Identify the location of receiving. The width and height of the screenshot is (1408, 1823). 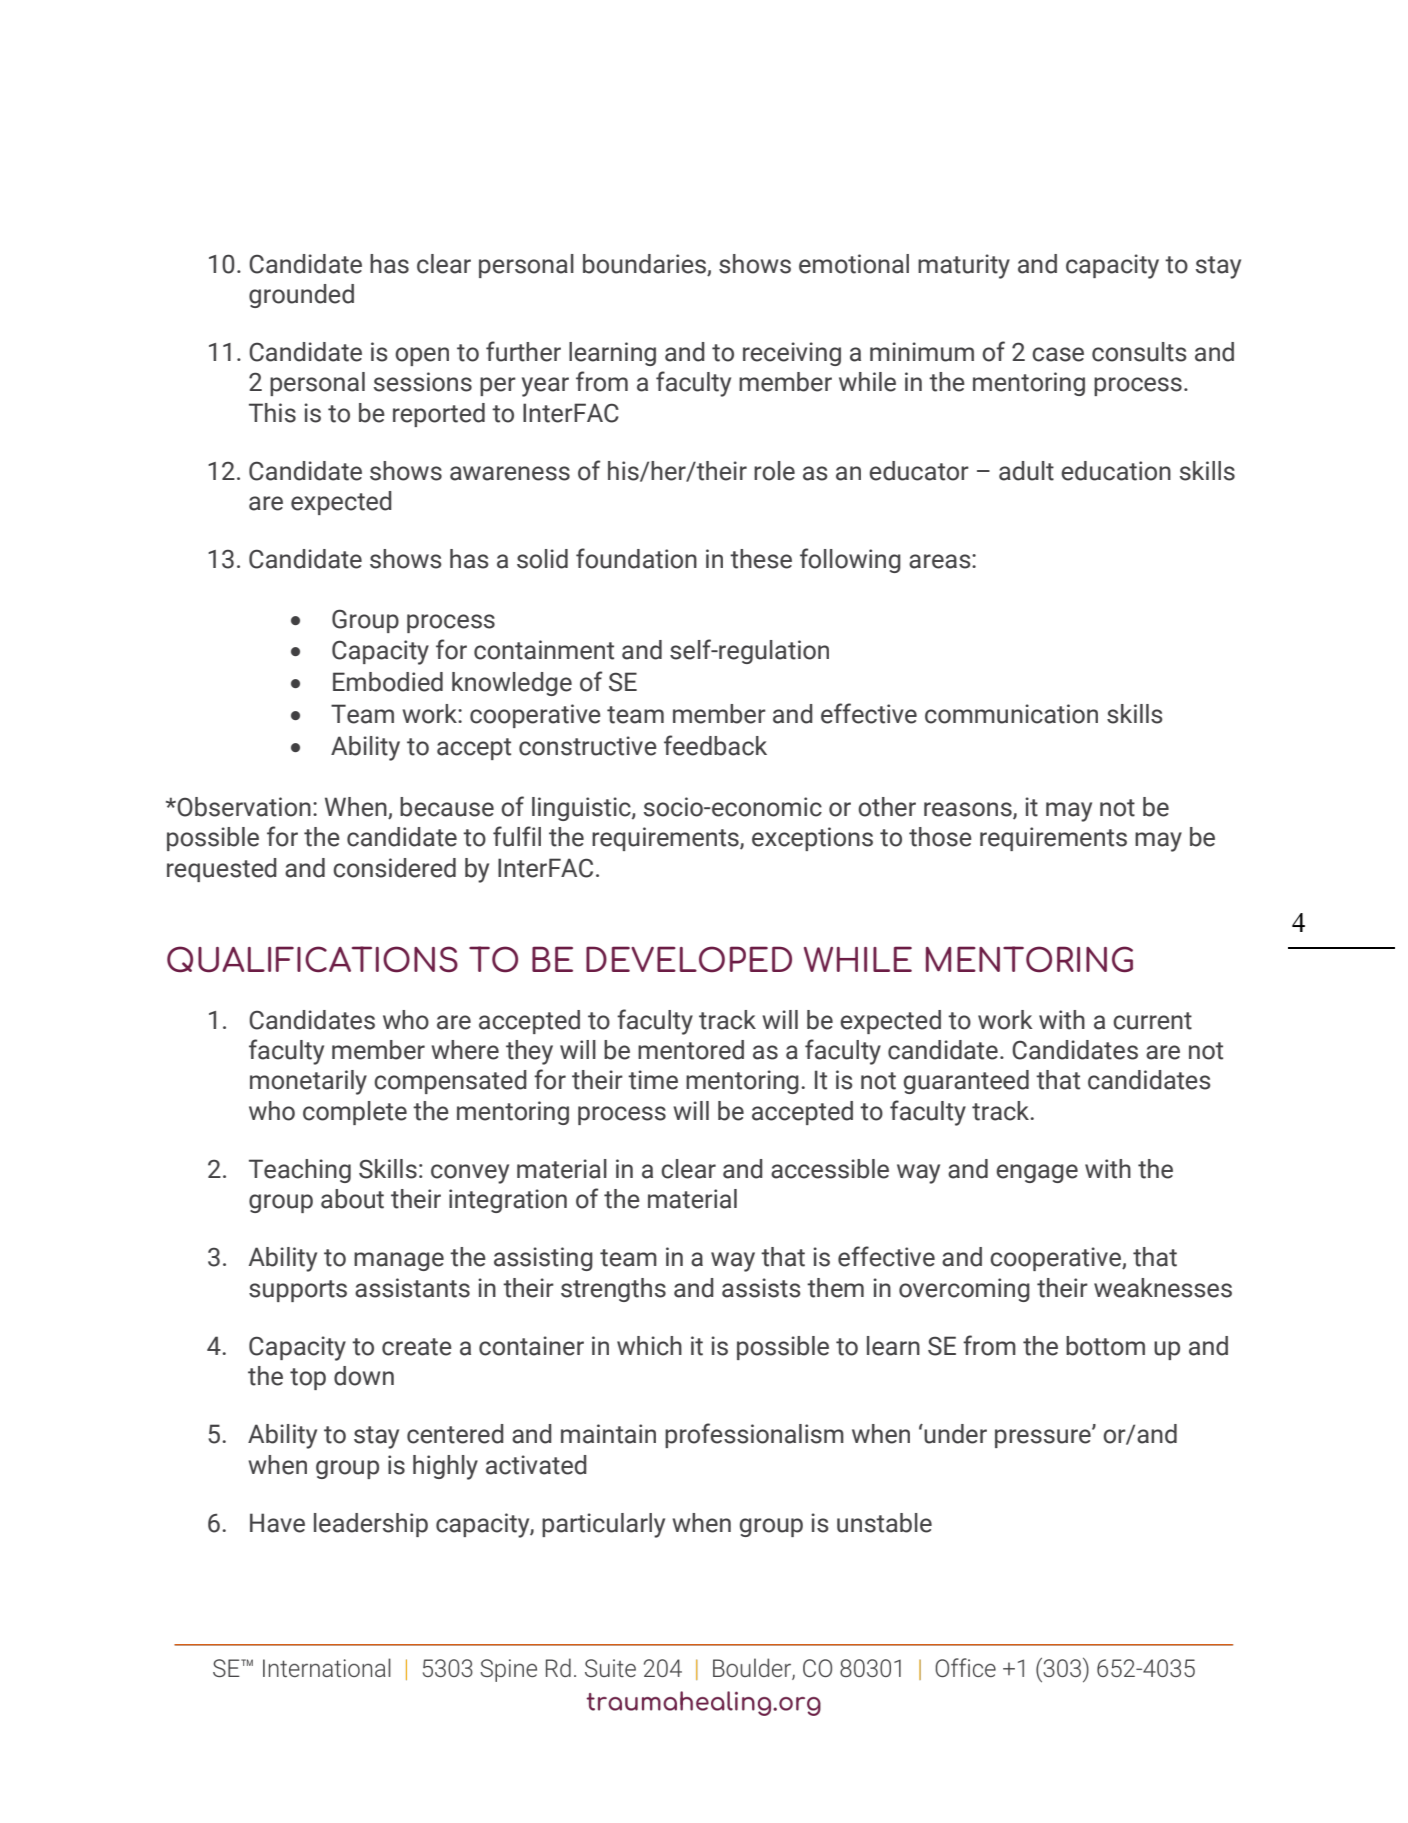
(792, 354).
